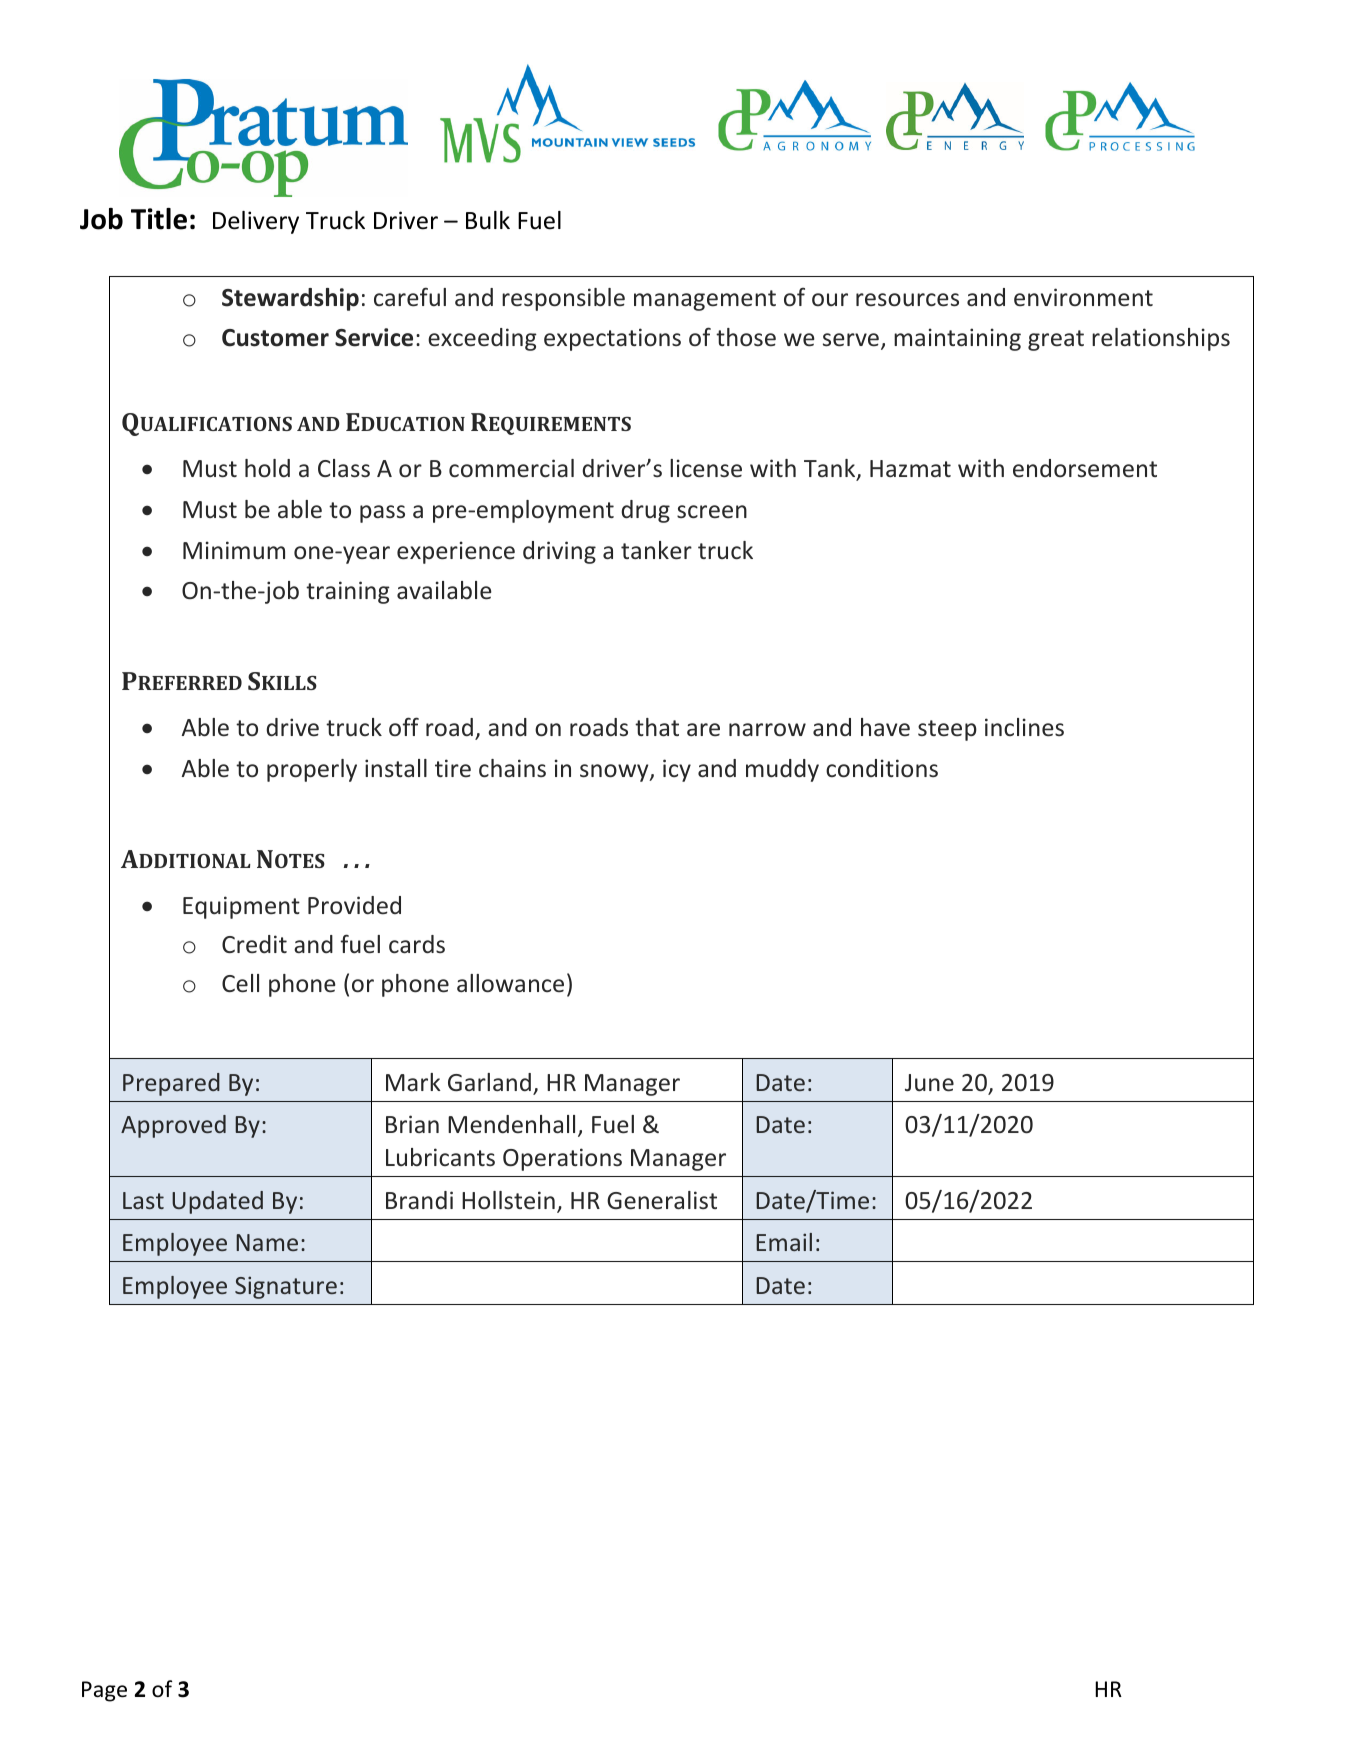 The width and height of the image is (1363, 1764). Describe the element at coordinates (562, 1159) in the image. I see `Operations` at that location.
